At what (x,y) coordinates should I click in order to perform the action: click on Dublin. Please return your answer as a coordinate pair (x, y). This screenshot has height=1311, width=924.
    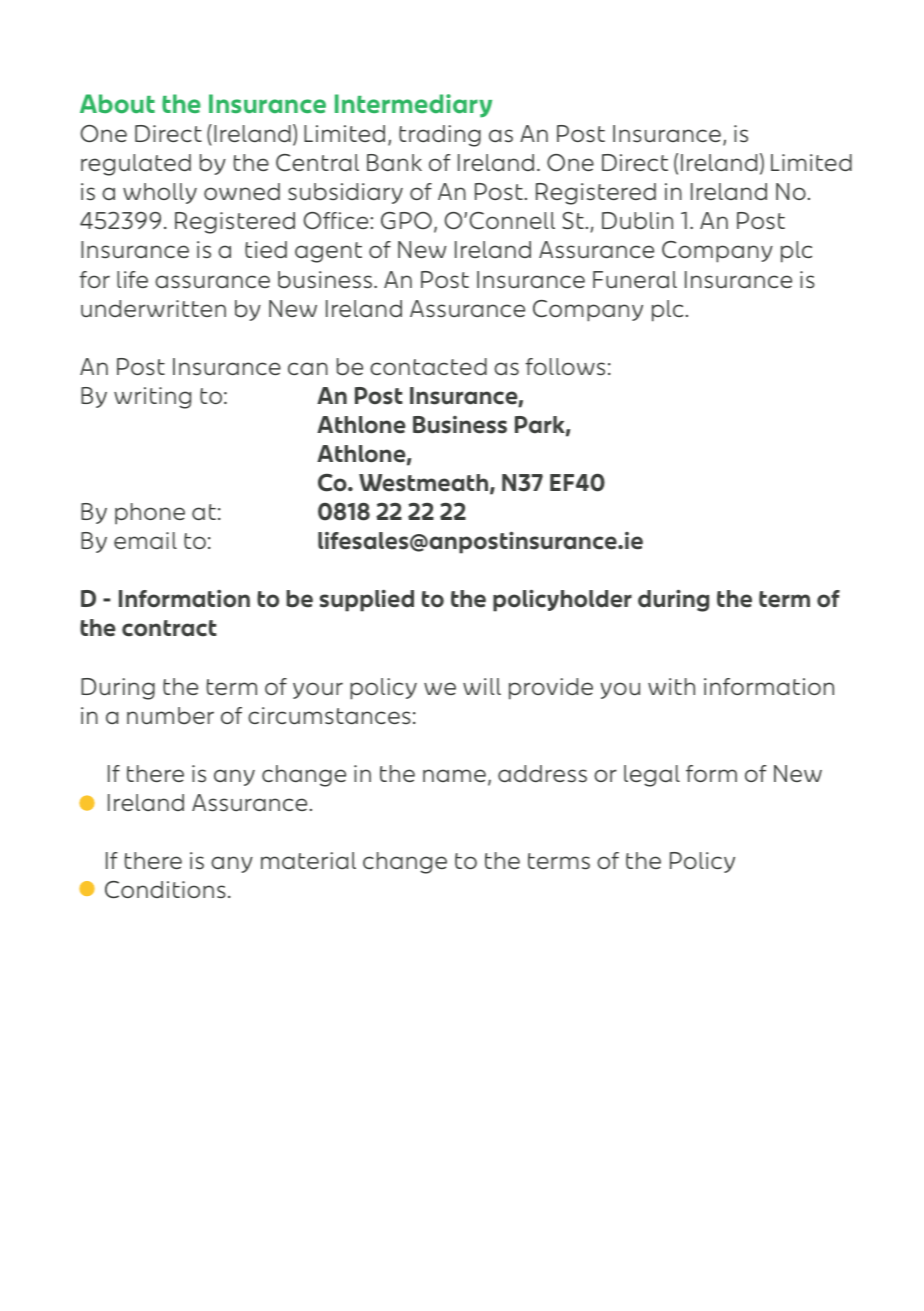
    Looking at the image, I should click on (637, 221).
